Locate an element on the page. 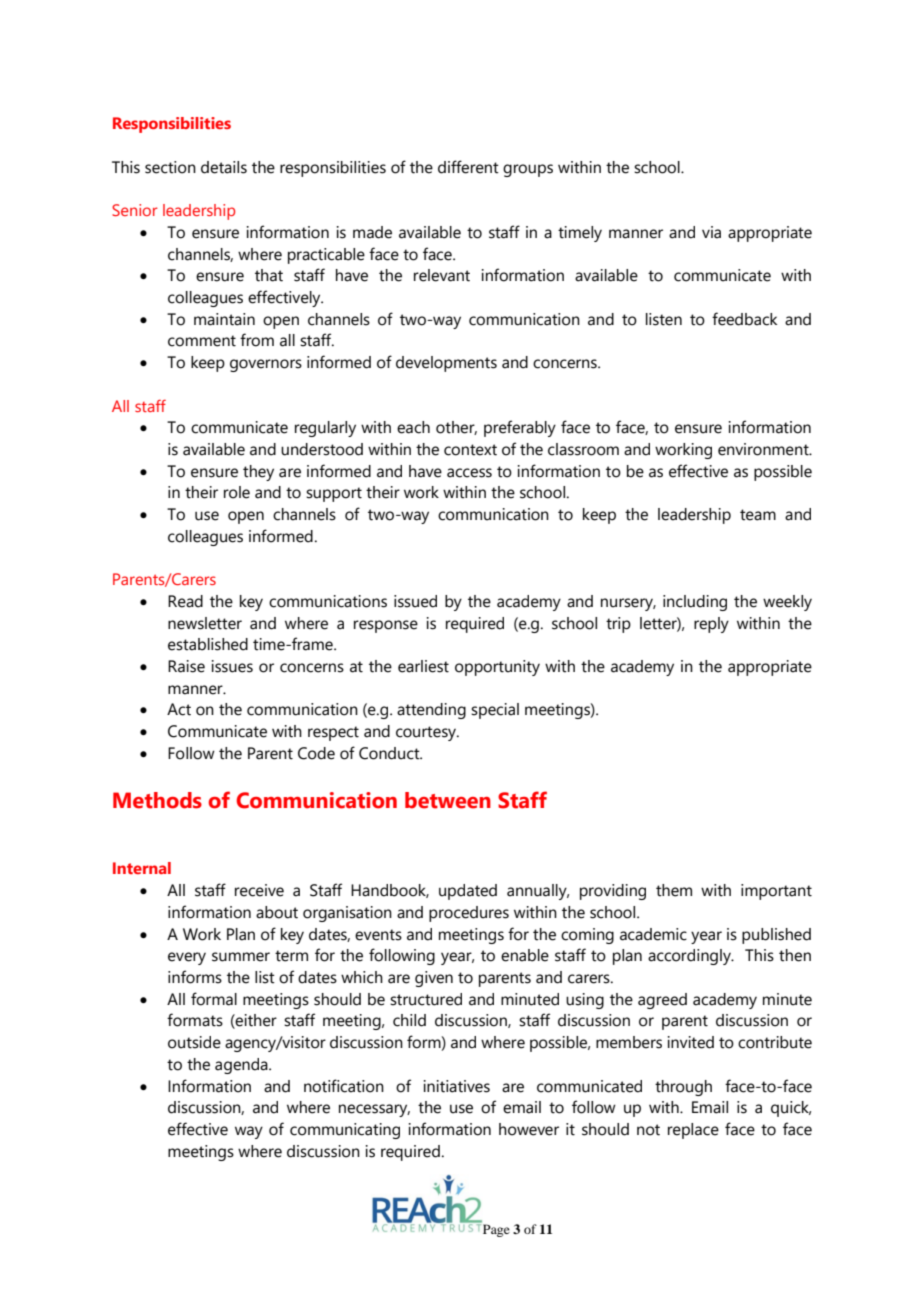  receive is located at coordinates (259, 890).
